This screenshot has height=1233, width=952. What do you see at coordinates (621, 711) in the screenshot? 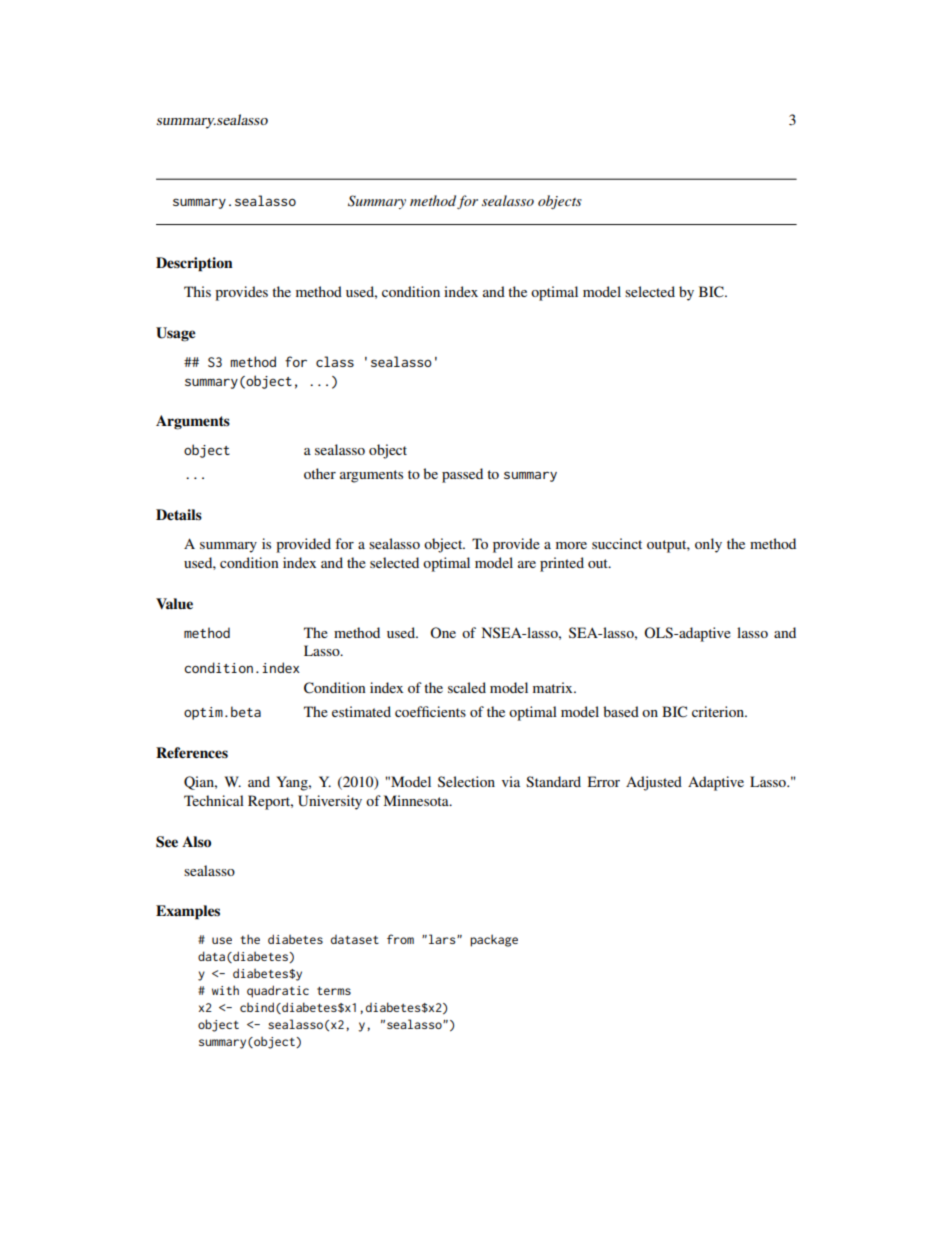
I see `based` at bounding box center [621, 711].
